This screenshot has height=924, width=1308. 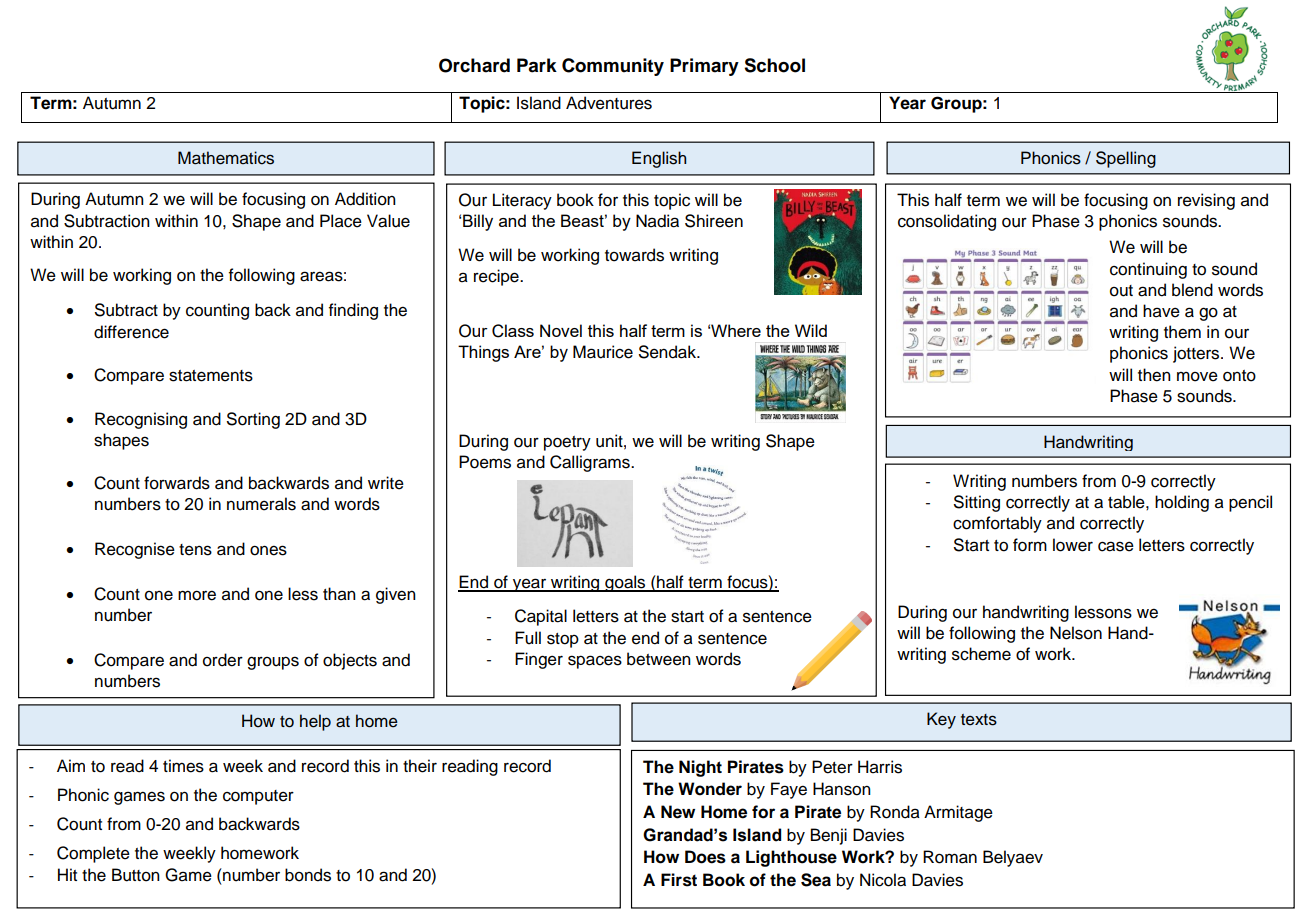 I want to click on out, so click(x=1121, y=291).
